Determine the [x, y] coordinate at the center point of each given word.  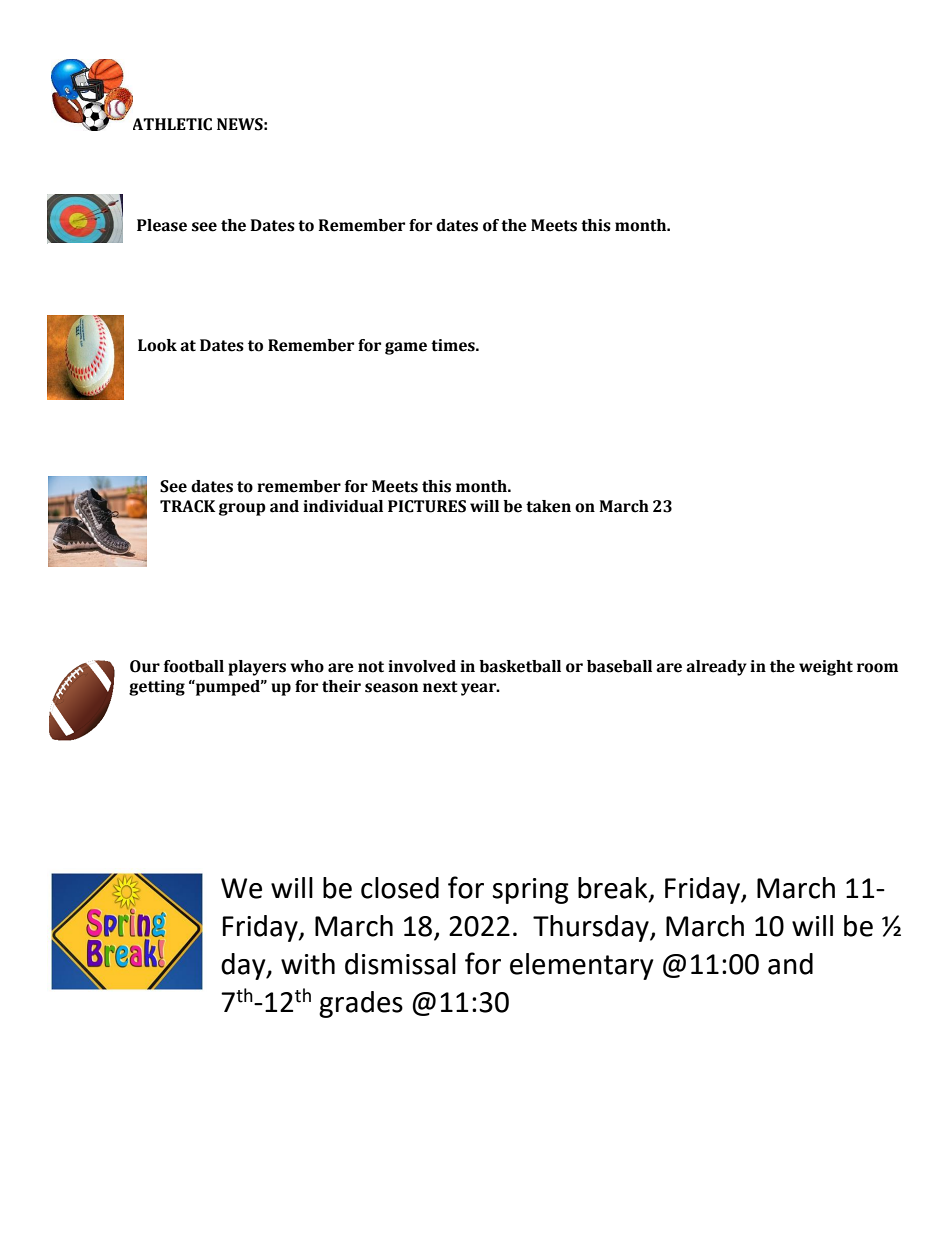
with [308, 964]
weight [826, 668]
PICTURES [427, 506]
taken [548, 506]
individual [343, 506]
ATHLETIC [172, 124]
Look [157, 345]
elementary [582, 966]
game [406, 348]
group [242, 509]
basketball [520, 666]
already [716, 668]
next [440, 687]
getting [157, 688]
